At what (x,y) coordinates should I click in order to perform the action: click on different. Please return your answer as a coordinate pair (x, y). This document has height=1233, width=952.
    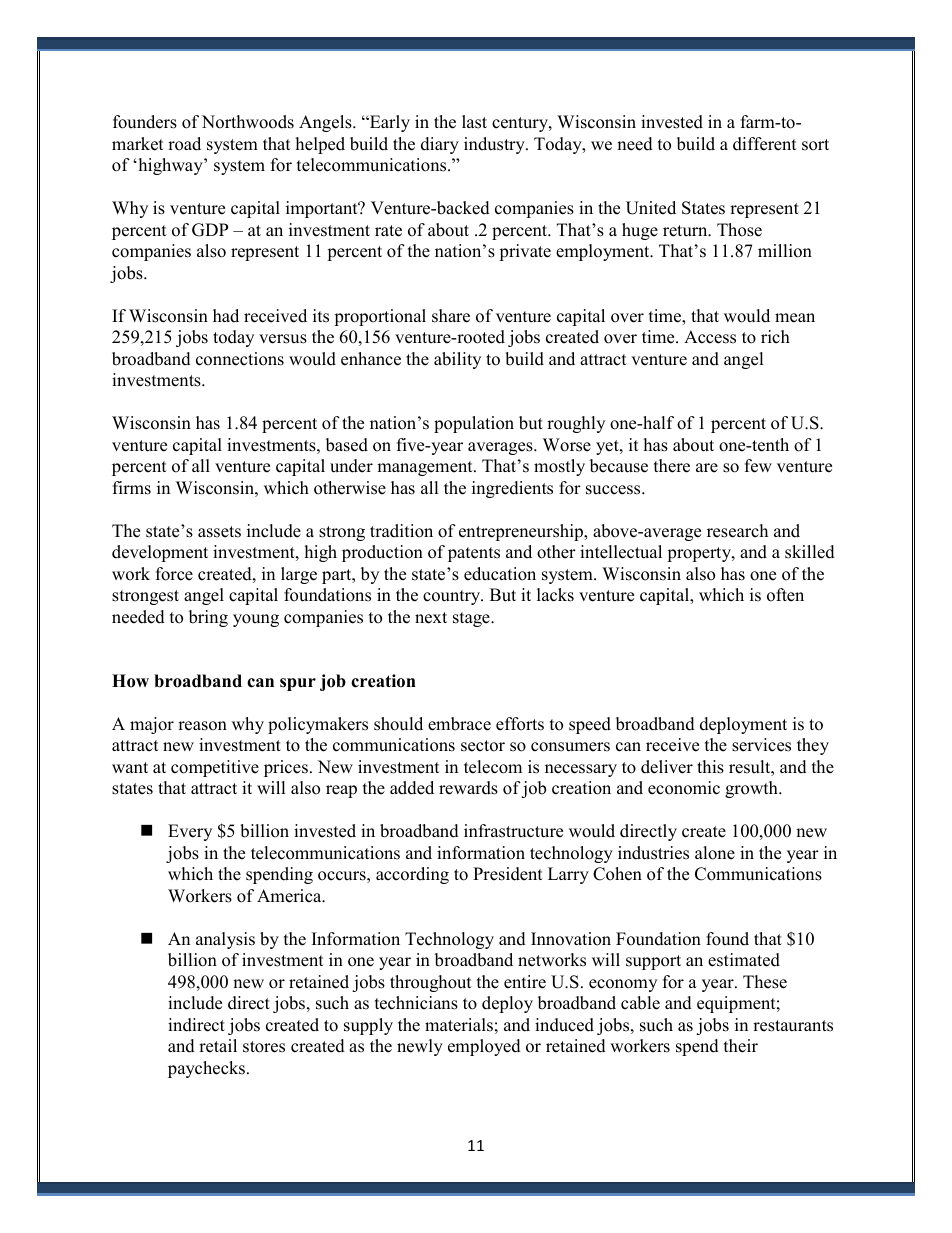
    Looking at the image, I should click on (765, 144).
